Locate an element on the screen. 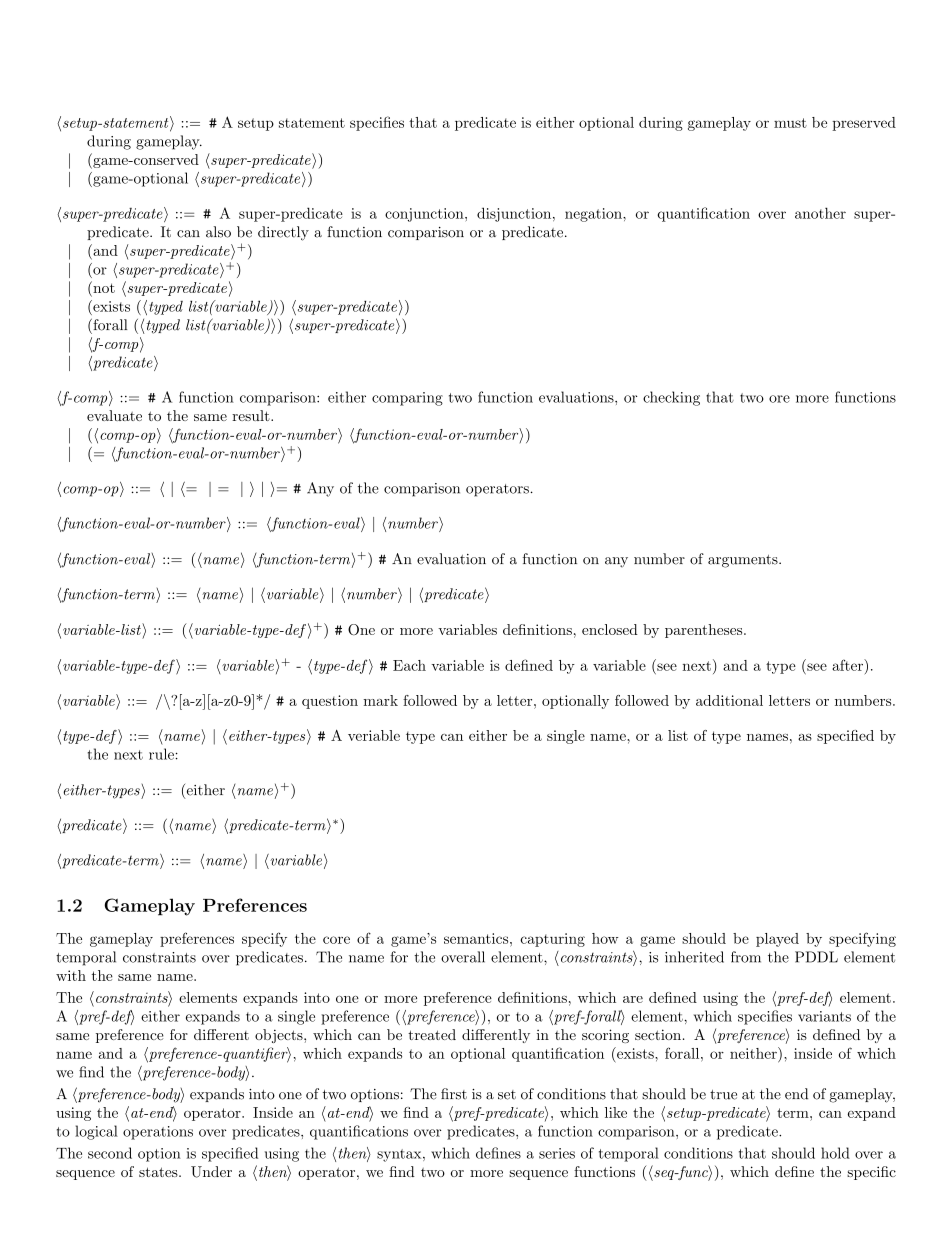  played is located at coordinates (777, 940).
